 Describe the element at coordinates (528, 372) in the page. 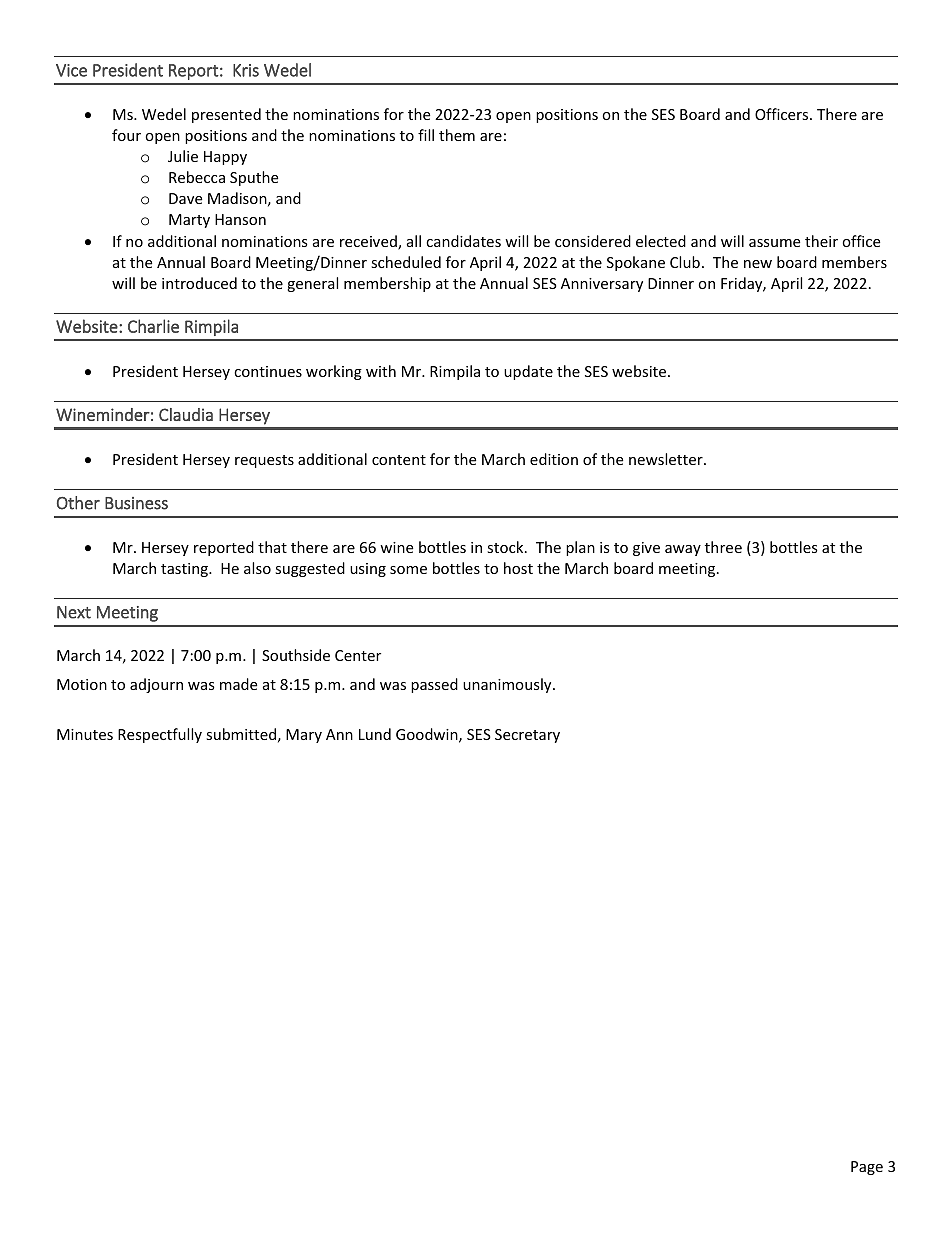

I see `update` at that location.
